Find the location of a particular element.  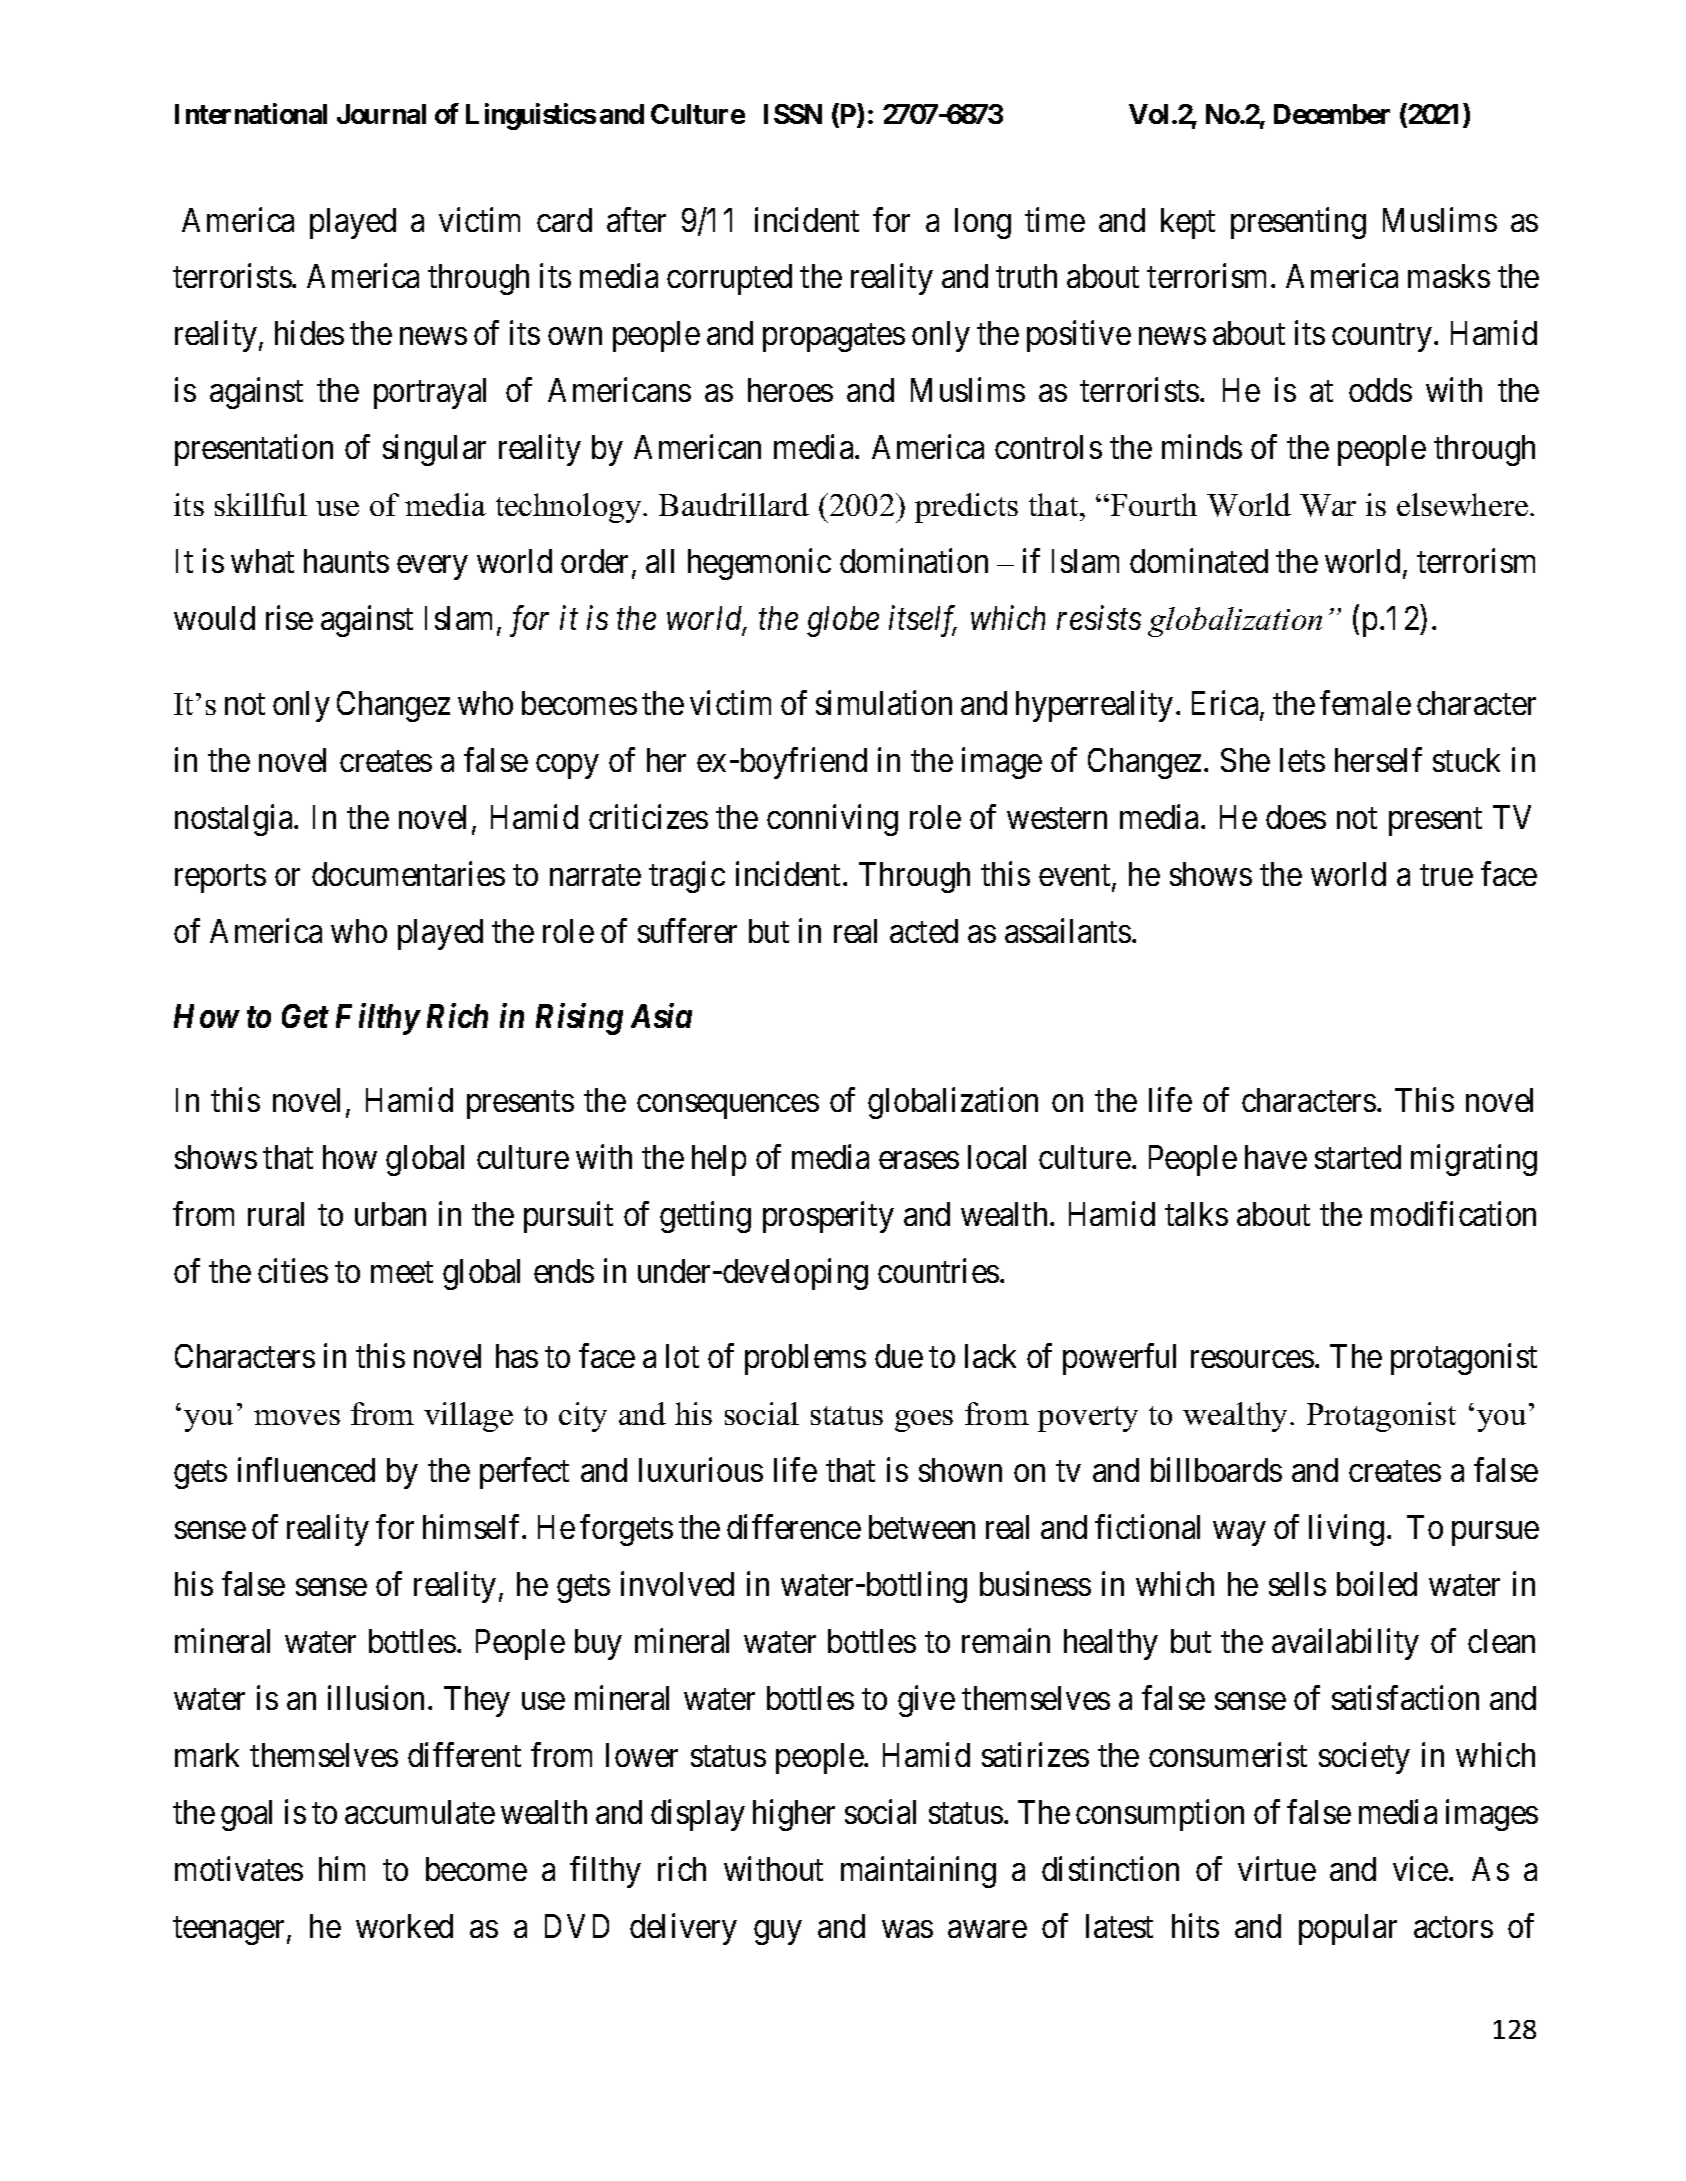

acted is located at coordinates (924, 931).
